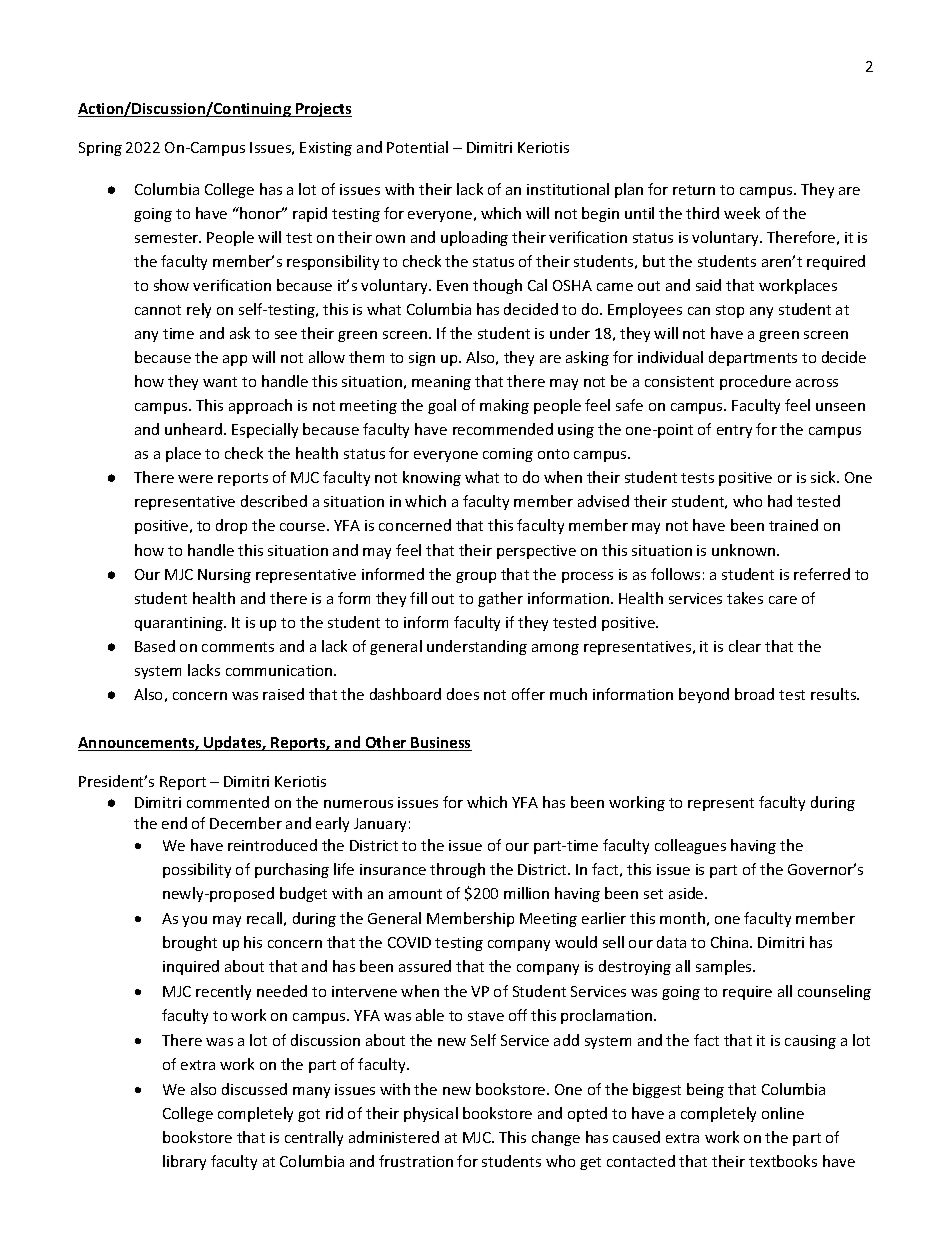  I want to click on return, so click(694, 190).
